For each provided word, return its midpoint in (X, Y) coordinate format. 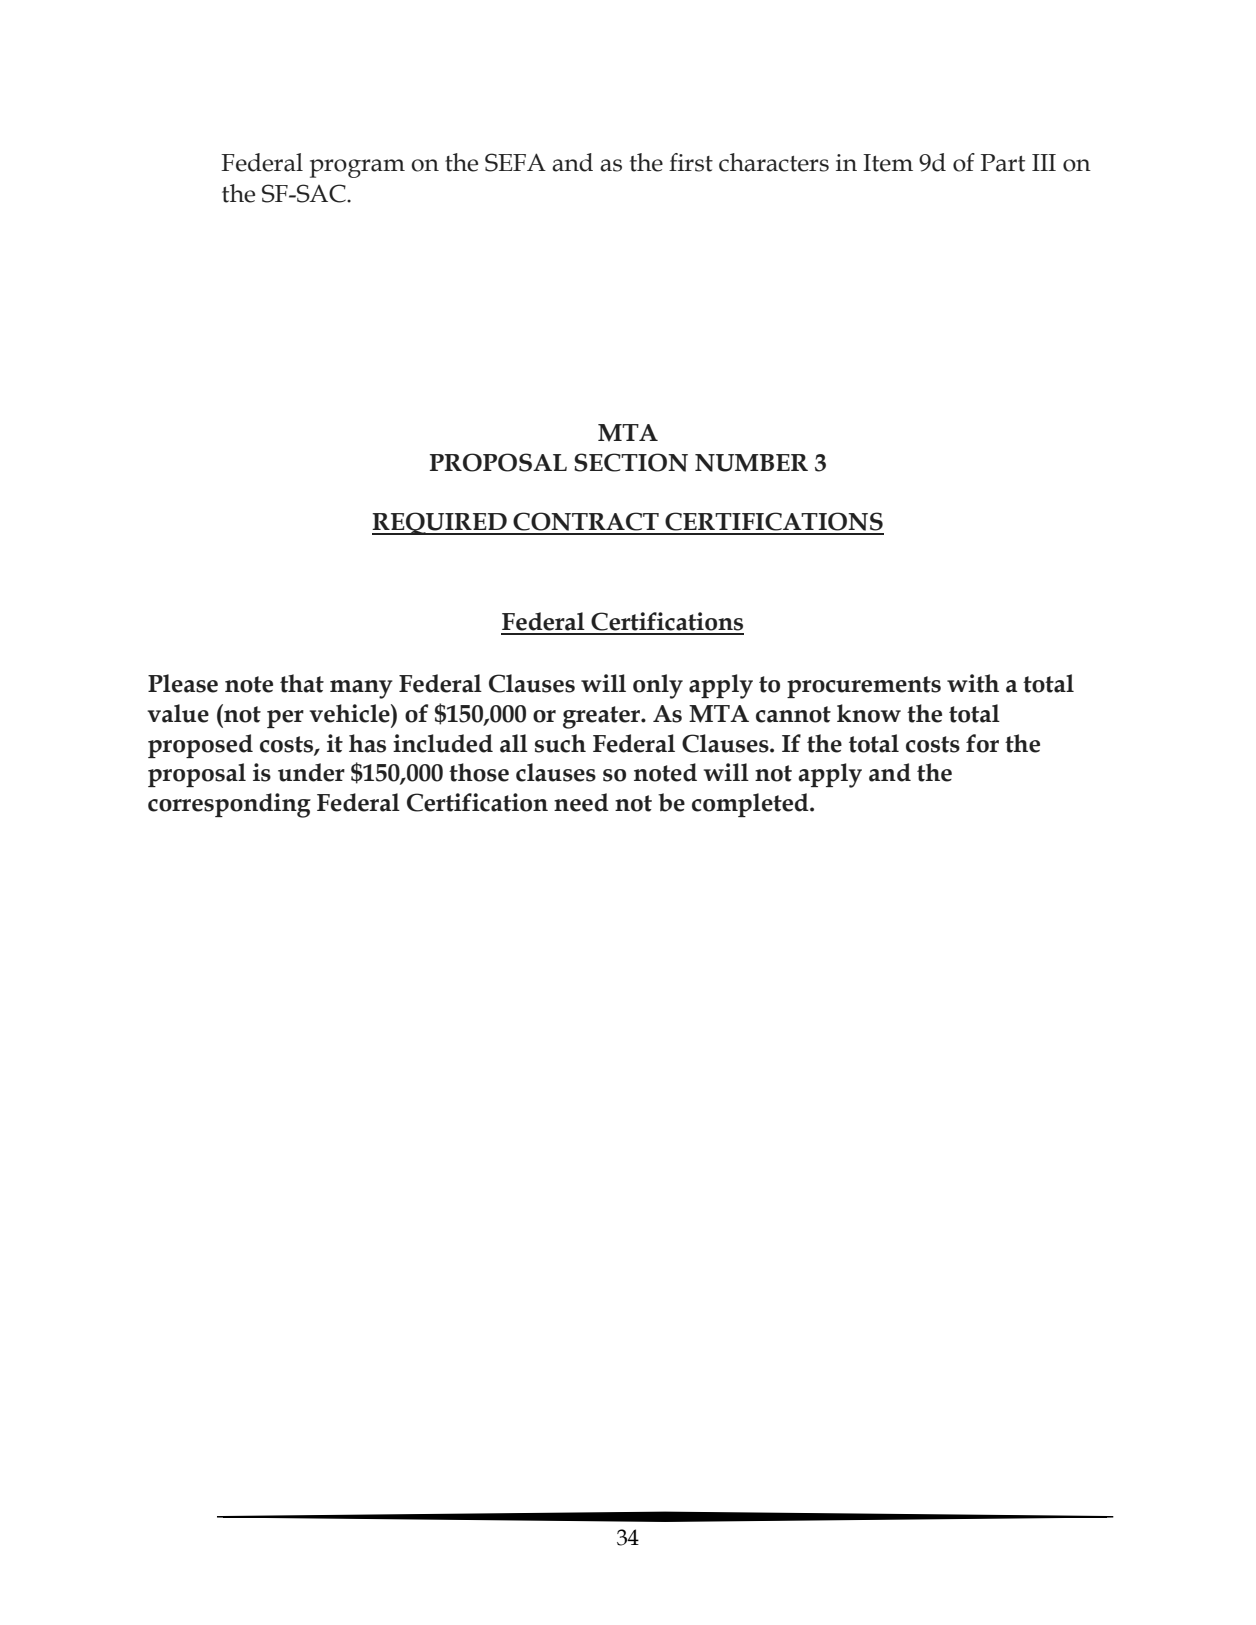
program (357, 168)
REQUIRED (440, 523)
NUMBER (751, 463)
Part (1003, 163)
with (973, 683)
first (691, 162)
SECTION (631, 462)
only (658, 686)
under (311, 772)
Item (888, 163)
